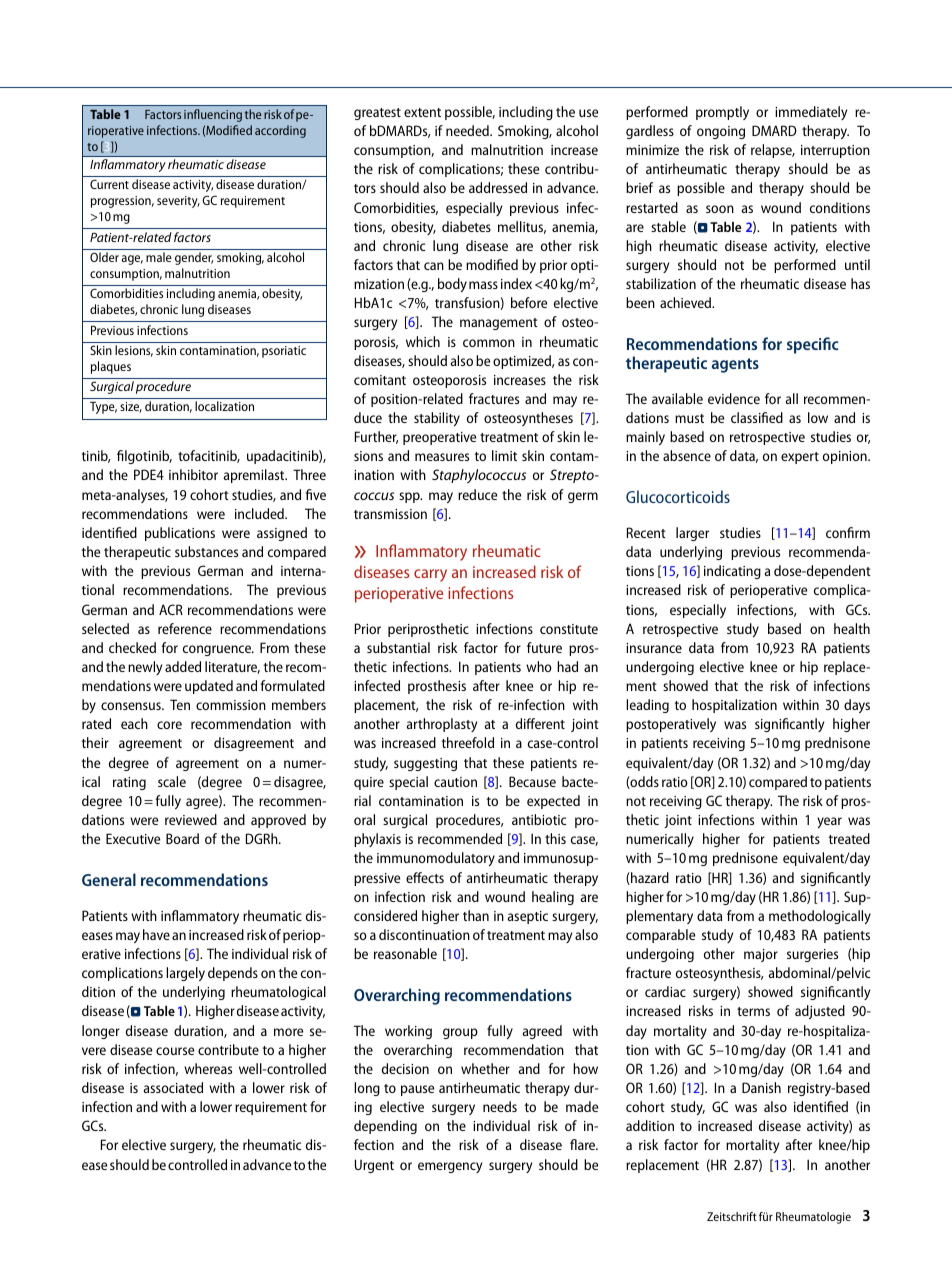  Describe the element at coordinates (436, 859) in the screenshot. I see `immunomodulatory` at that location.
